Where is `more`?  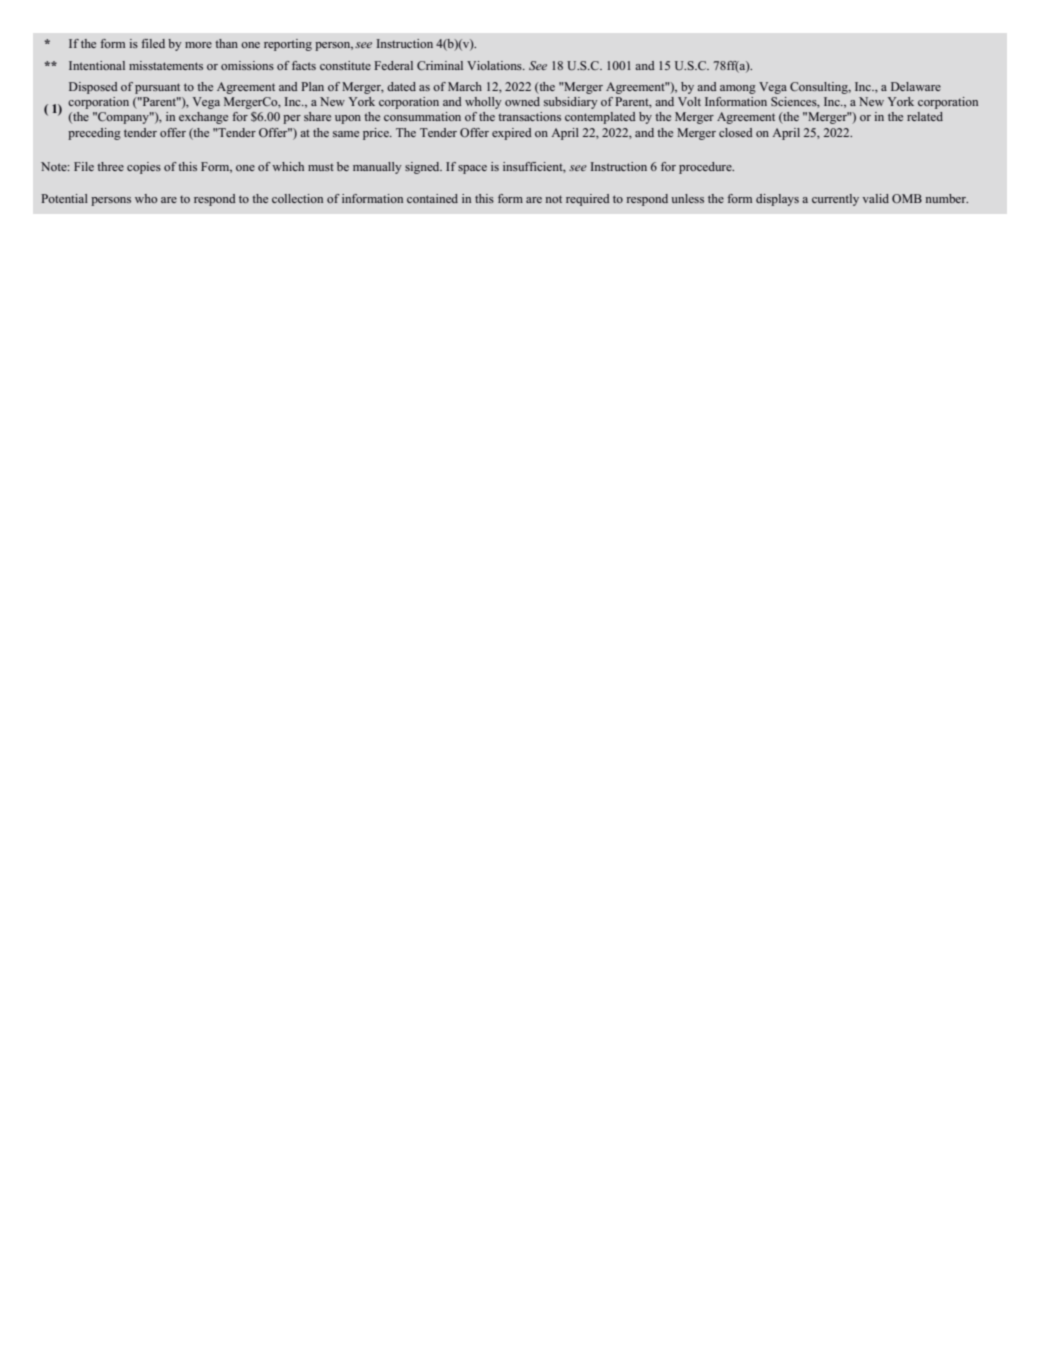
more is located at coordinates (198, 45).
